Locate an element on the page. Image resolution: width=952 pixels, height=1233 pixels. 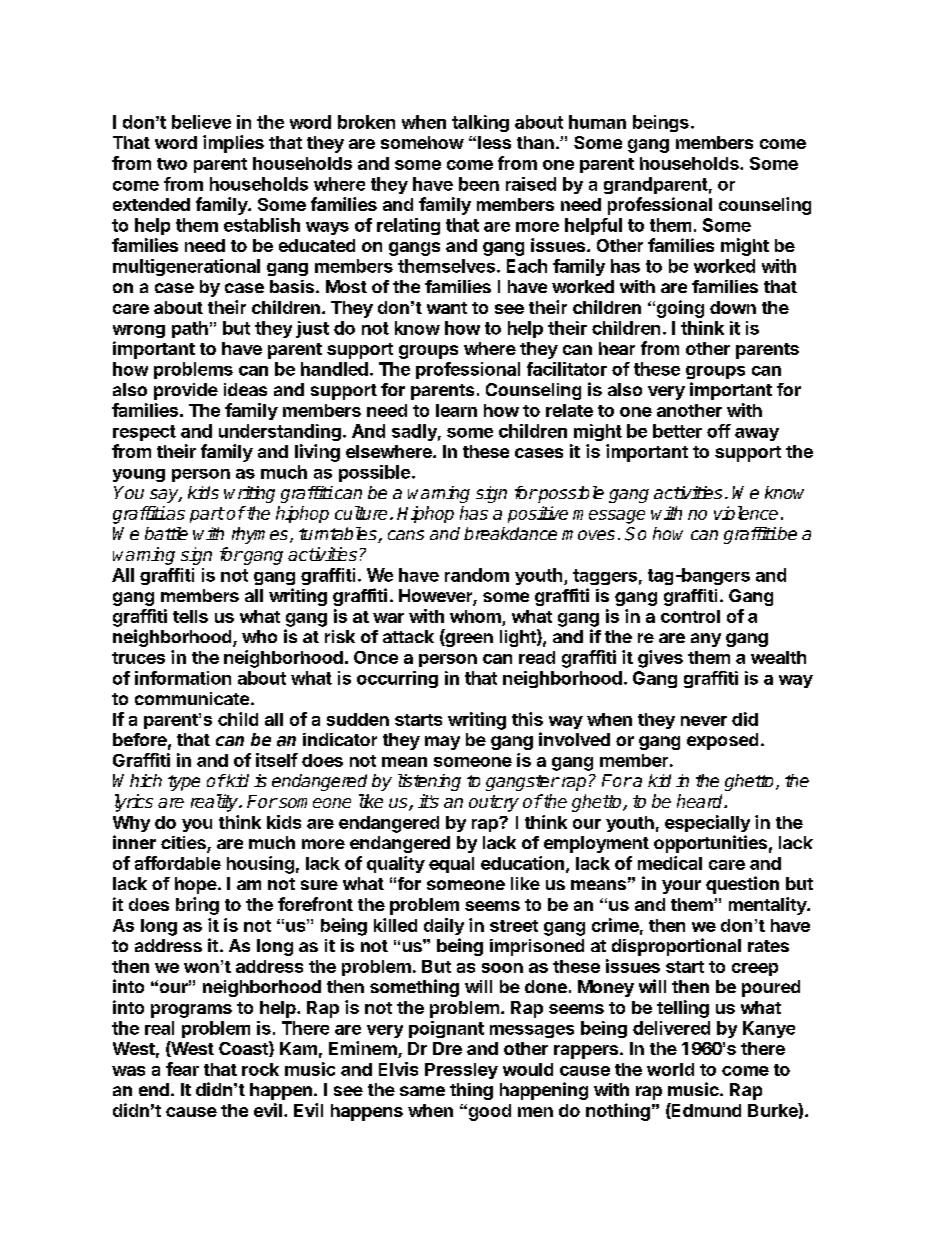
learn is located at coordinates (456, 410).
